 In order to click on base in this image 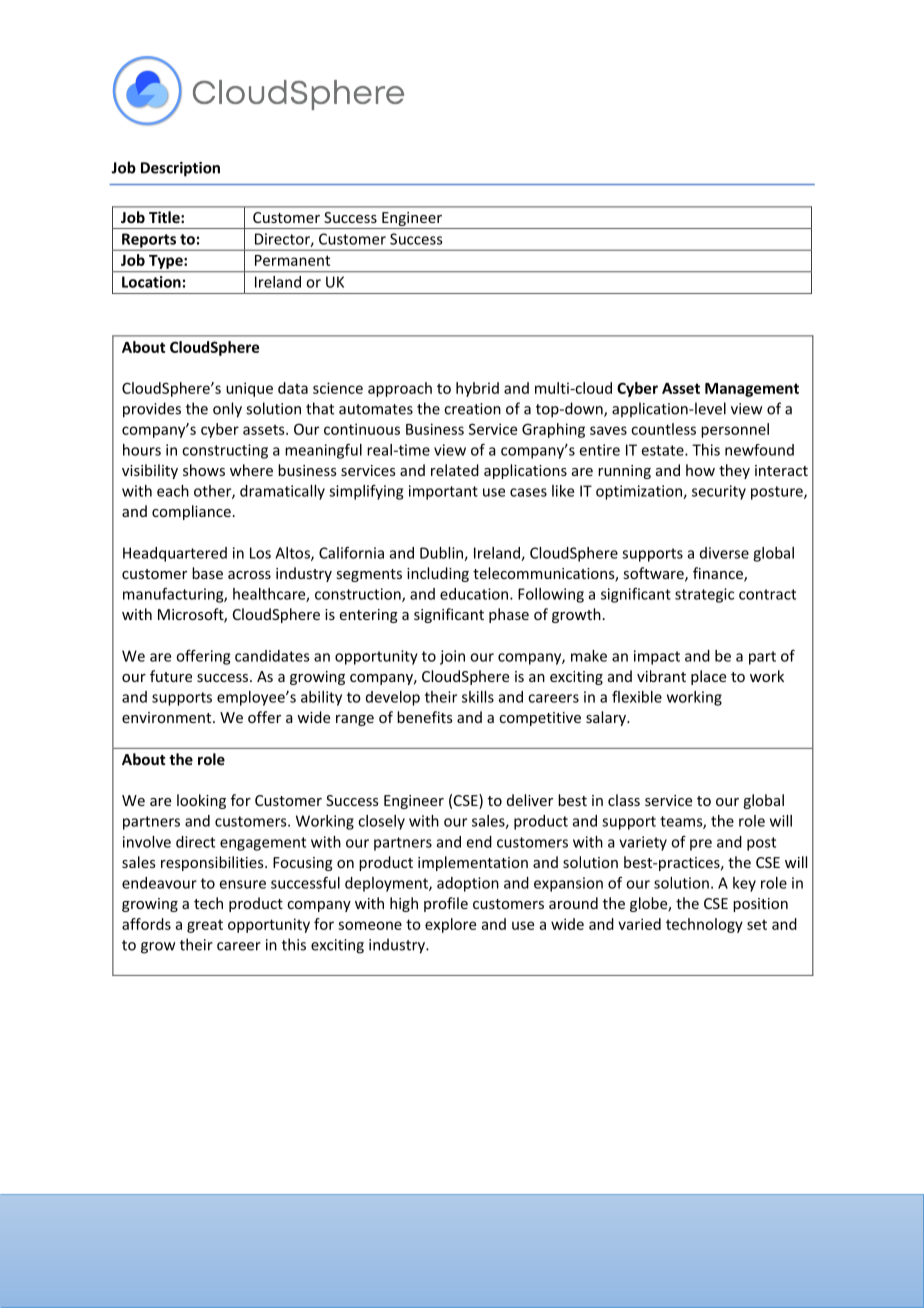, I will do `click(207, 573)`.
